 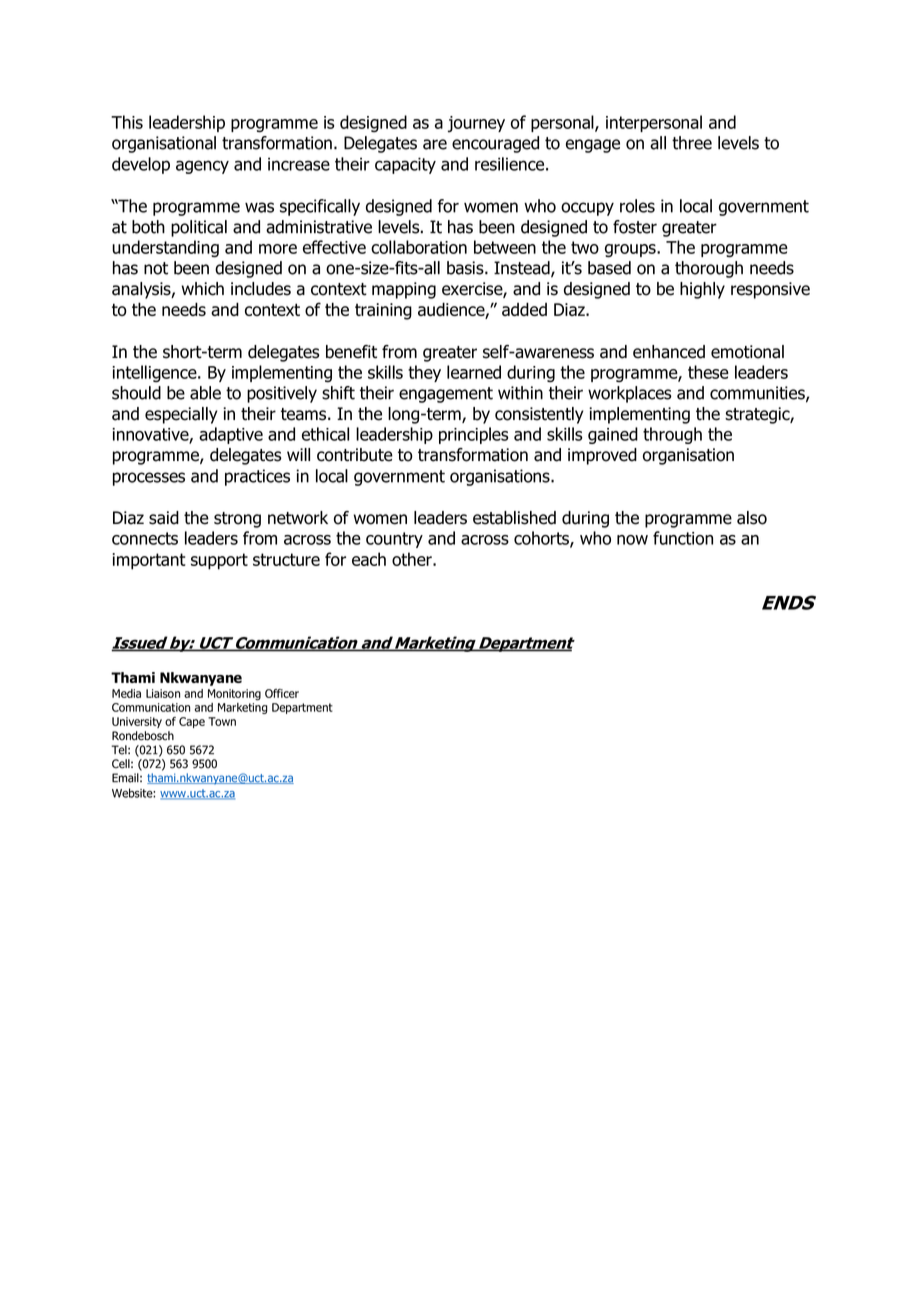 I want to click on principles, so click(x=474, y=435).
